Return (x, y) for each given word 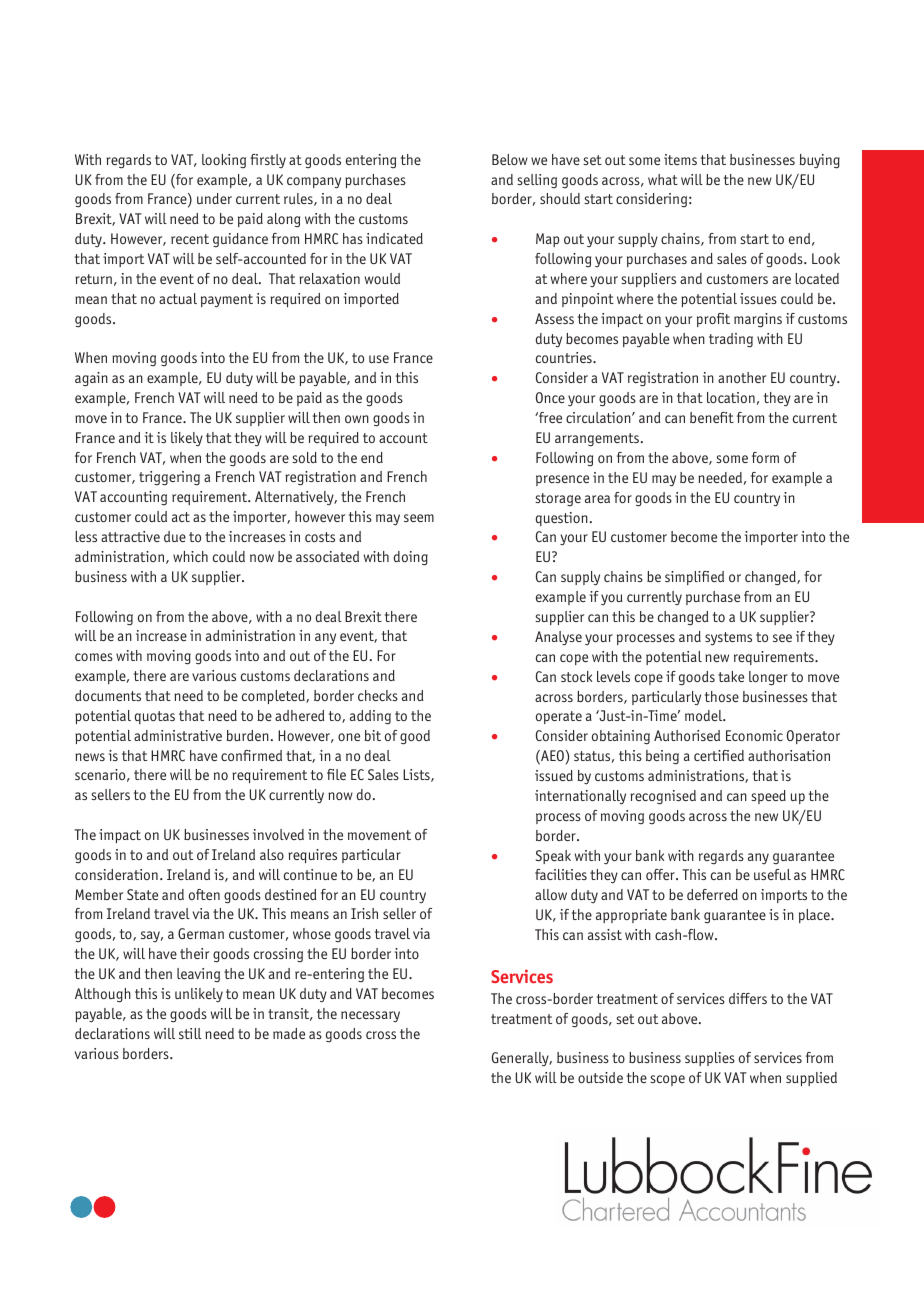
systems (728, 639)
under (214, 198)
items (680, 159)
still (190, 1033)
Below (510, 159)
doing (411, 558)
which (190, 556)
